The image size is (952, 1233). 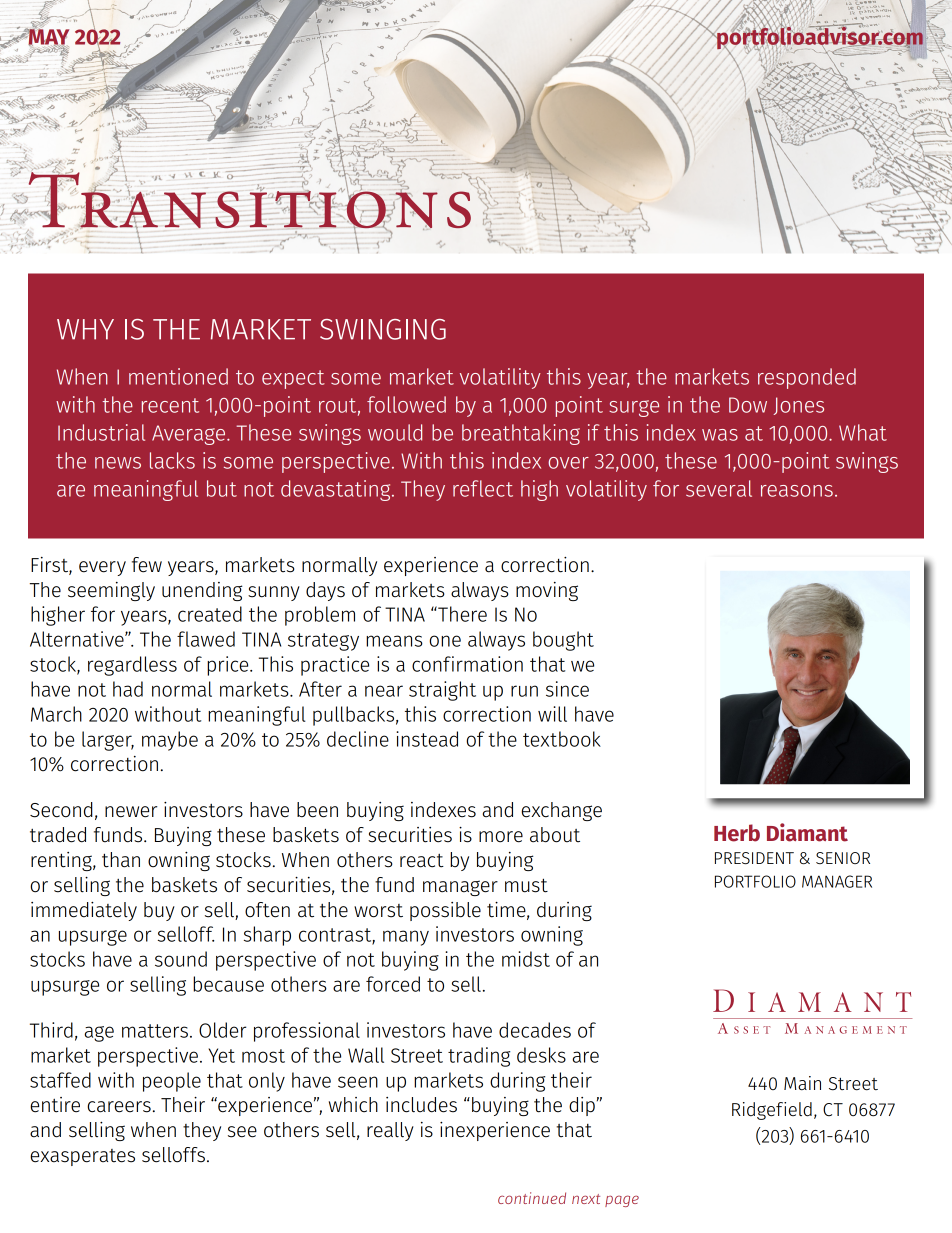 I want to click on had, so click(x=128, y=689).
